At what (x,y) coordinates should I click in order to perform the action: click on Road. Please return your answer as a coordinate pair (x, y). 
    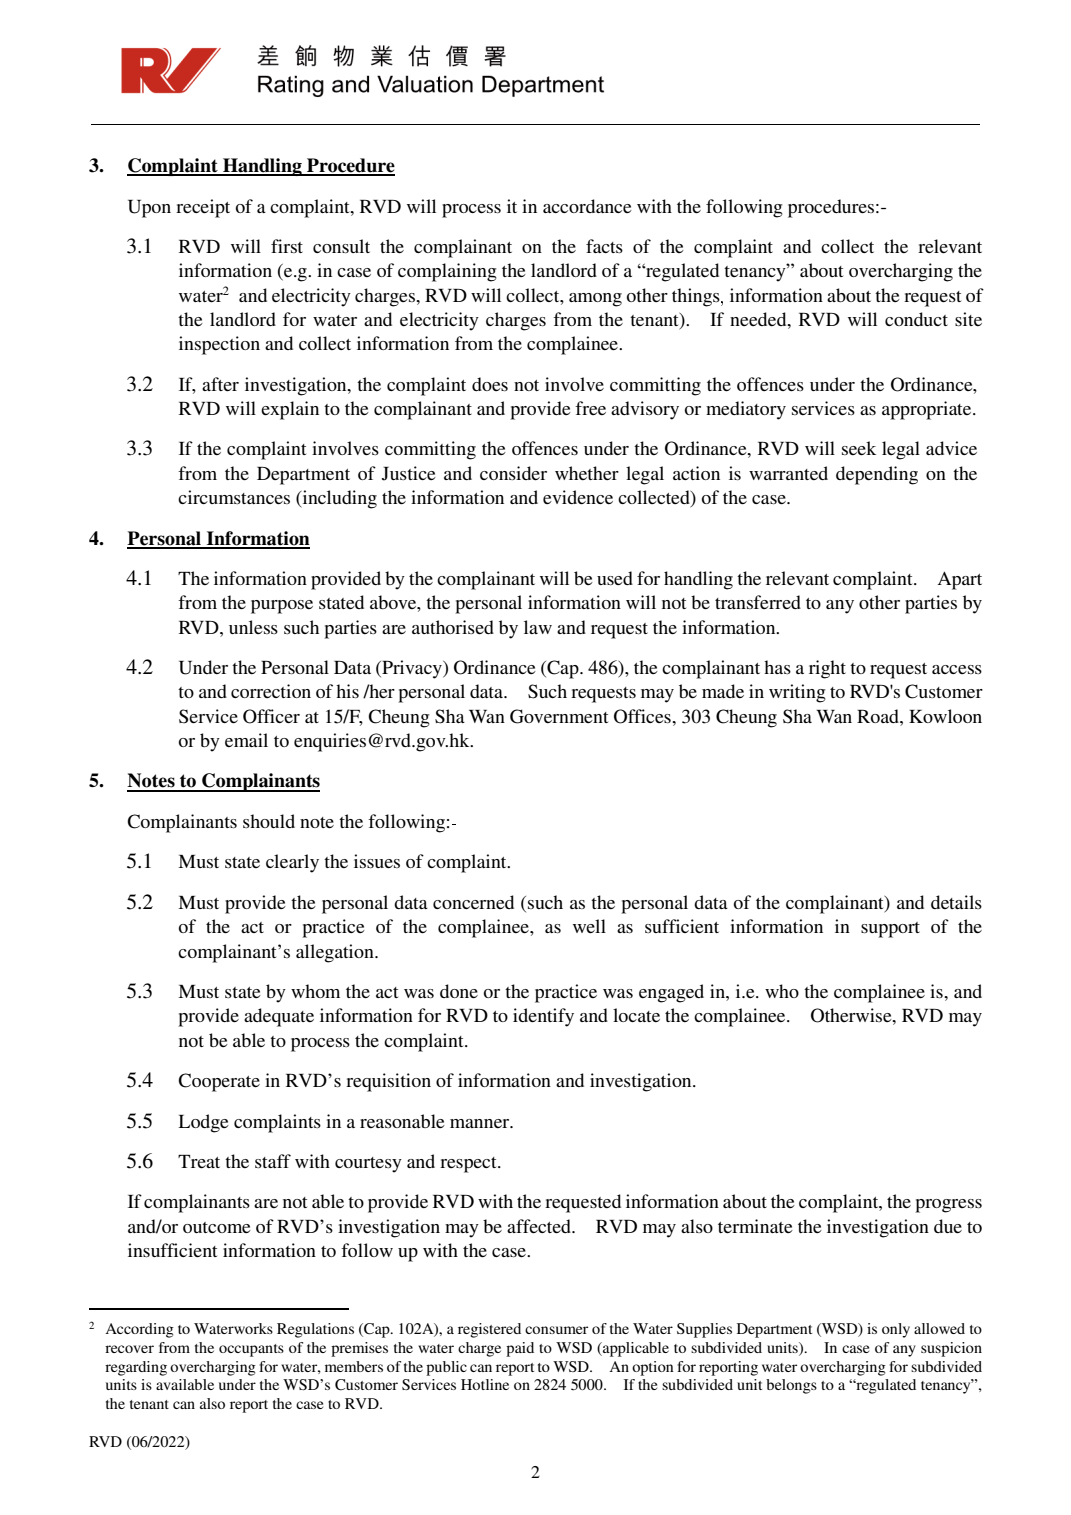
    Looking at the image, I should click on (879, 716).
